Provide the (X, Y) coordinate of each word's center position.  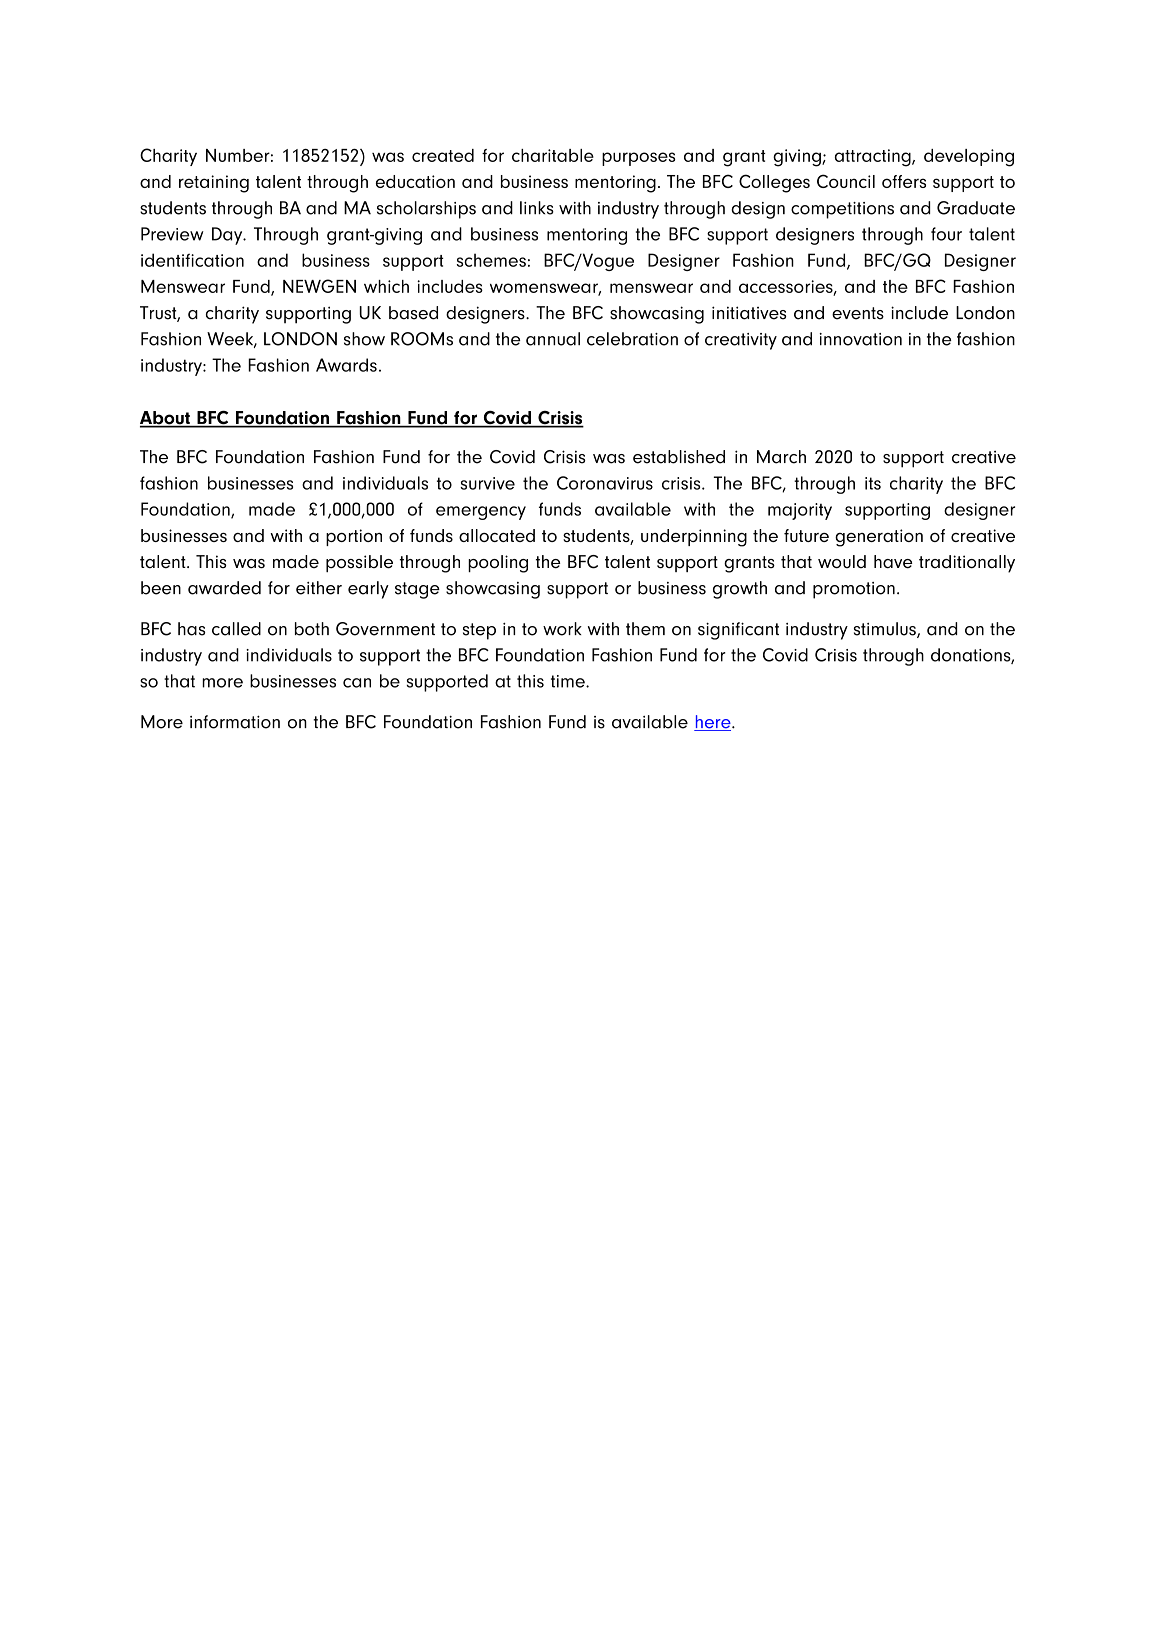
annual (553, 339)
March (781, 457)
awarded (224, 588)
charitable (553, 155)
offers (904, 181)
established (679, 457)
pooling (498, 564)
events (858, 313)
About (166, 419)
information (235, 722)
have (893, 562)
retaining (214, 184)
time (569, 681)
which (386, 286)
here (713, 723)
